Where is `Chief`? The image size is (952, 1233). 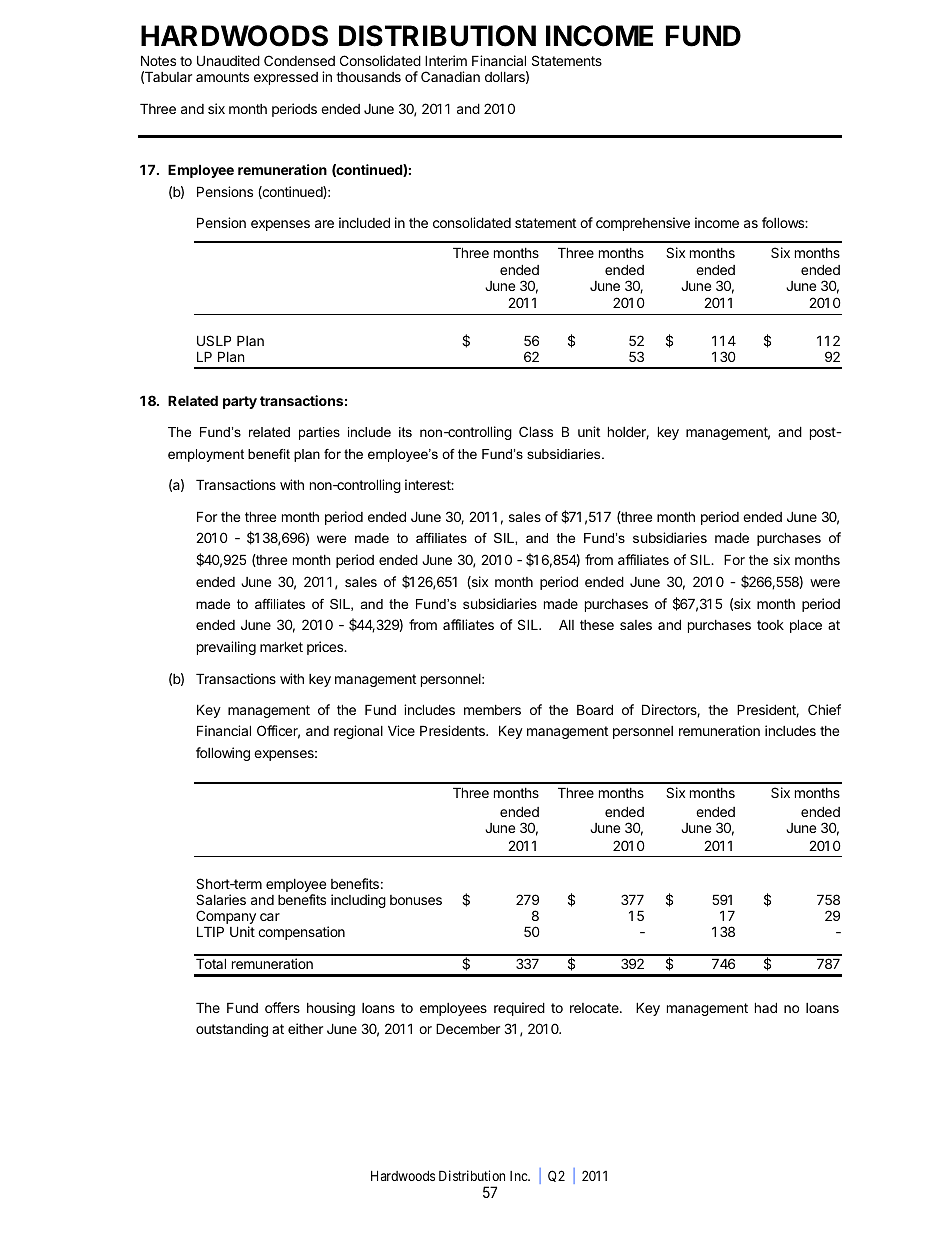 Chief is located at coordinates (824, 709).
